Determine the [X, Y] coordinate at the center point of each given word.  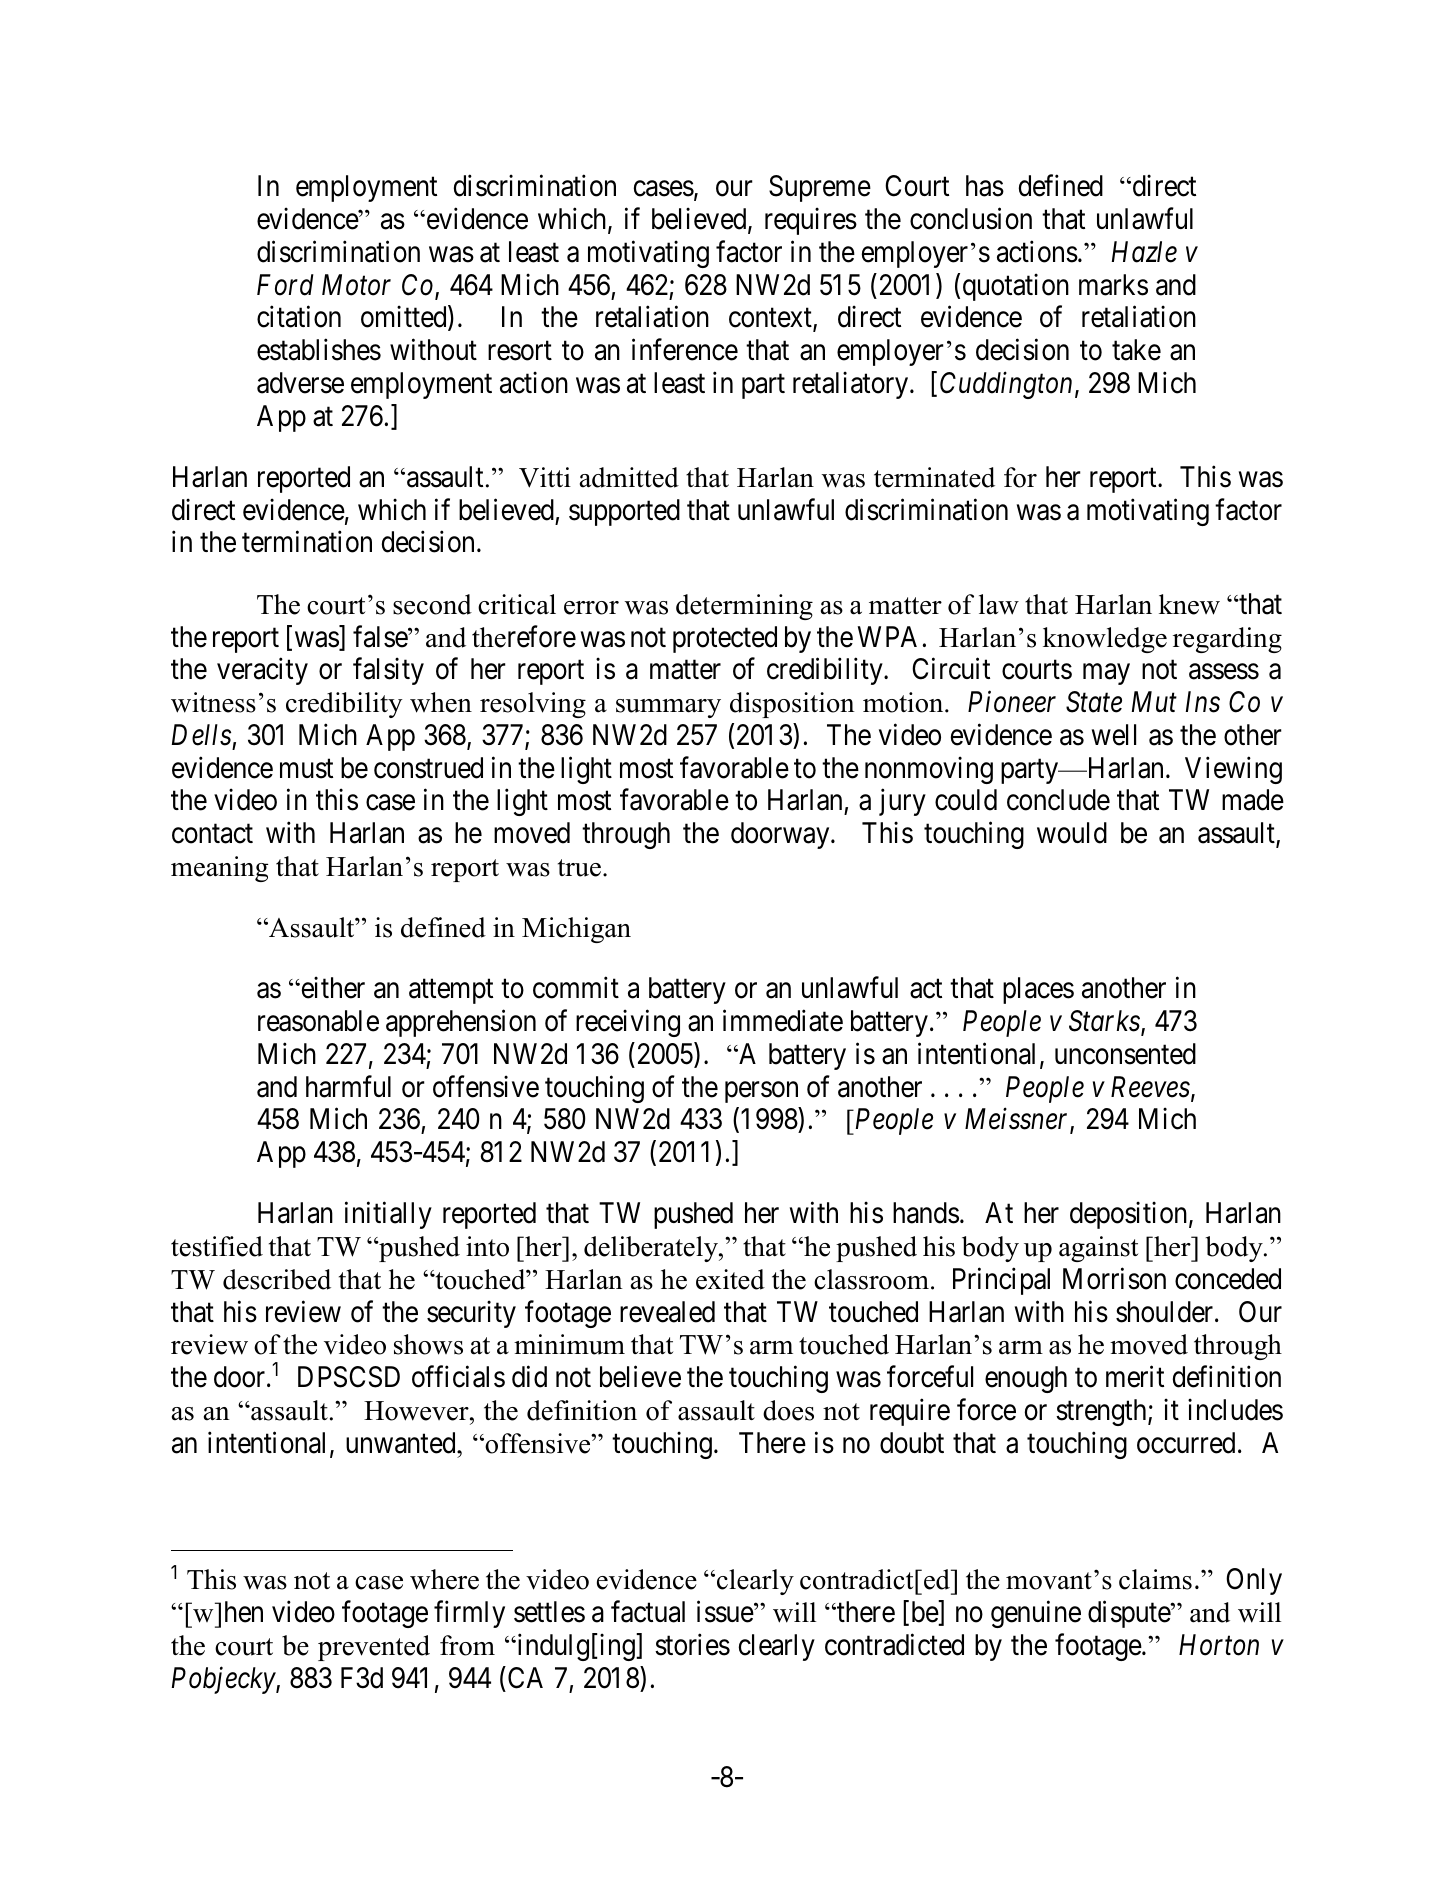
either [332, 988]
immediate [783, 1021]
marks [1113, 285]
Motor [356, 285]
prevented [374, 1648]
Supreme [820, 188]
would [1072, 833]
